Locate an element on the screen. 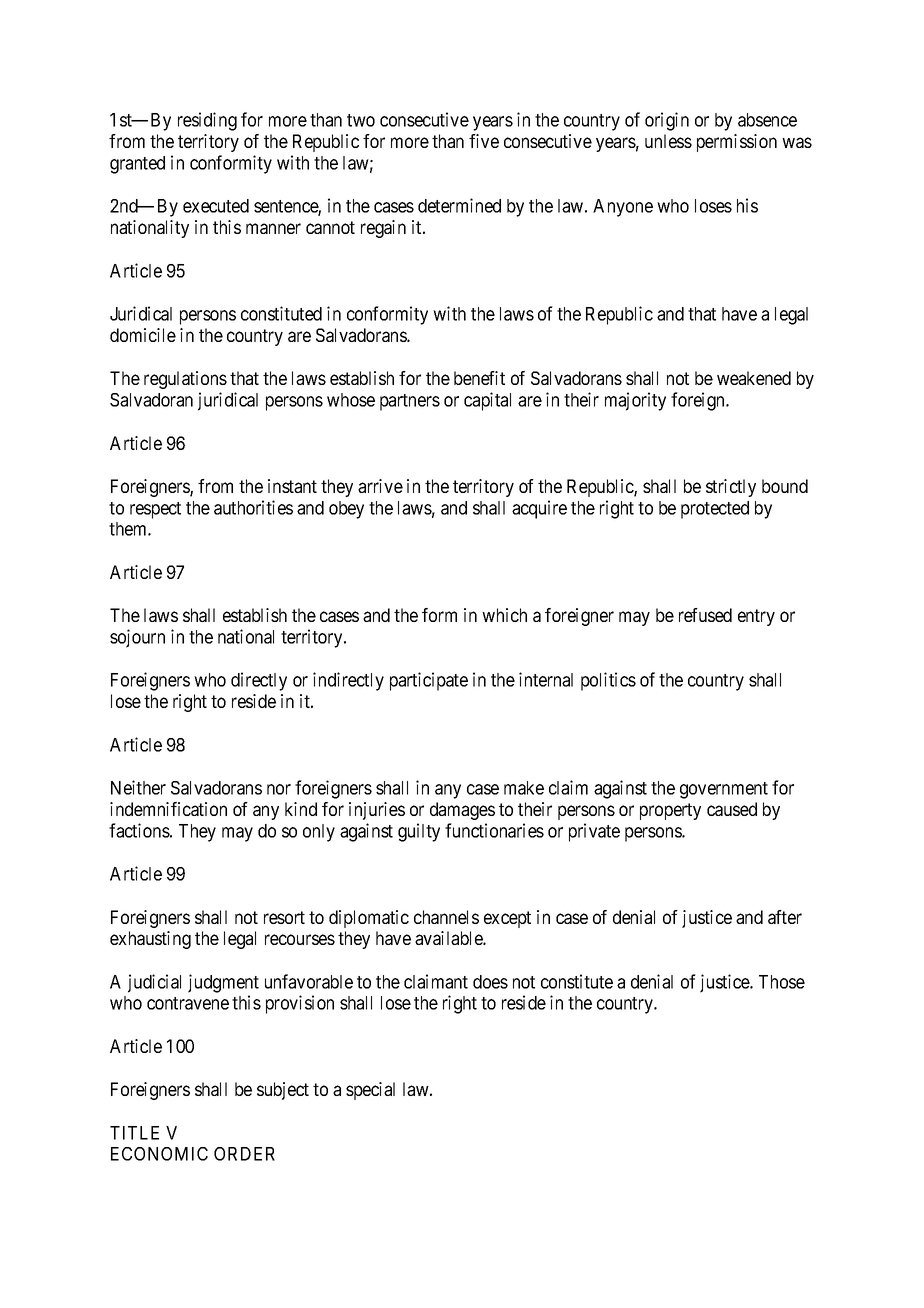 The height and width of the screenshot is (1308, 924). capital is located at coordinates (487, 401).
